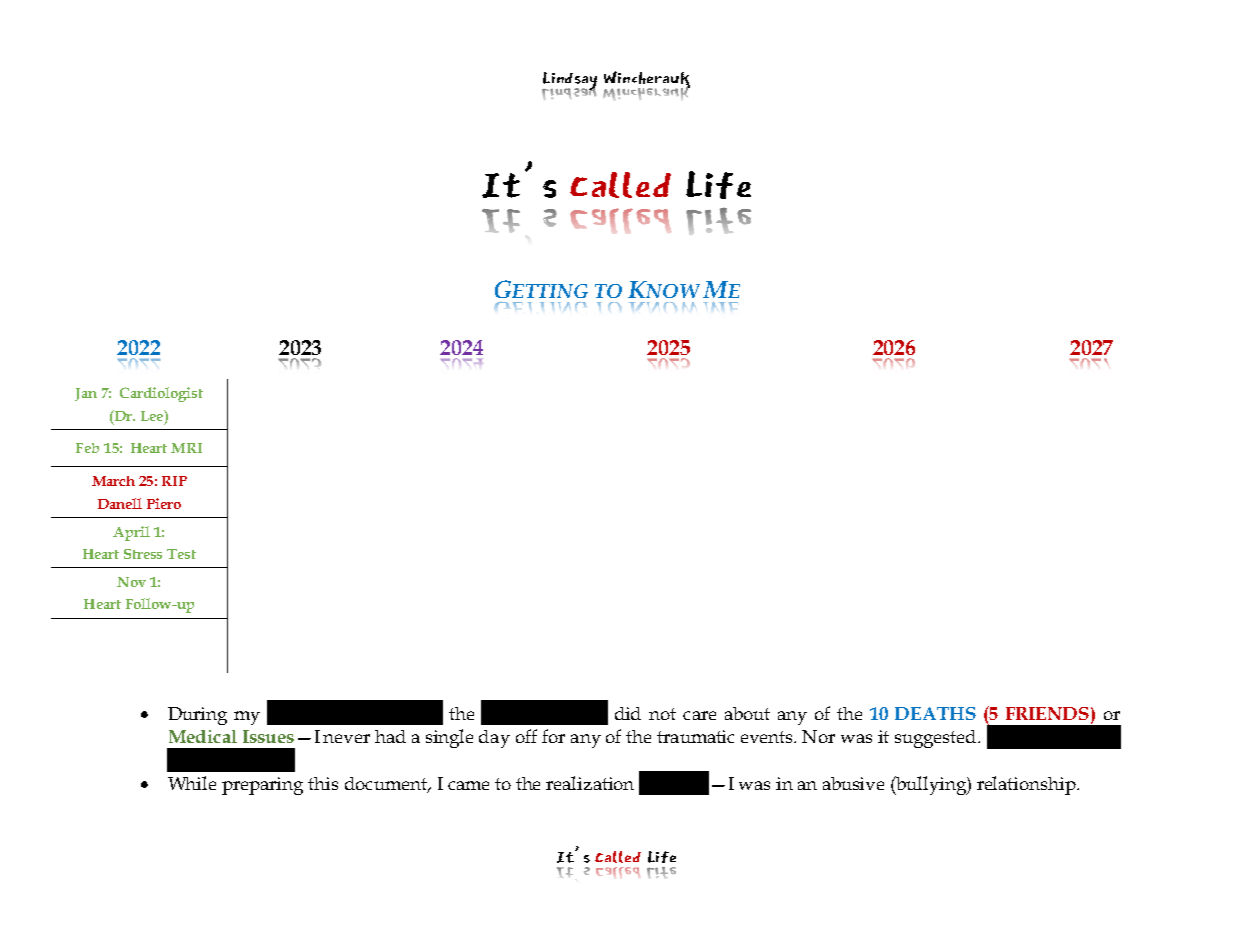  Describe the element at coordinates (935, 713) in the page. I see `DEATHS` at that location.
